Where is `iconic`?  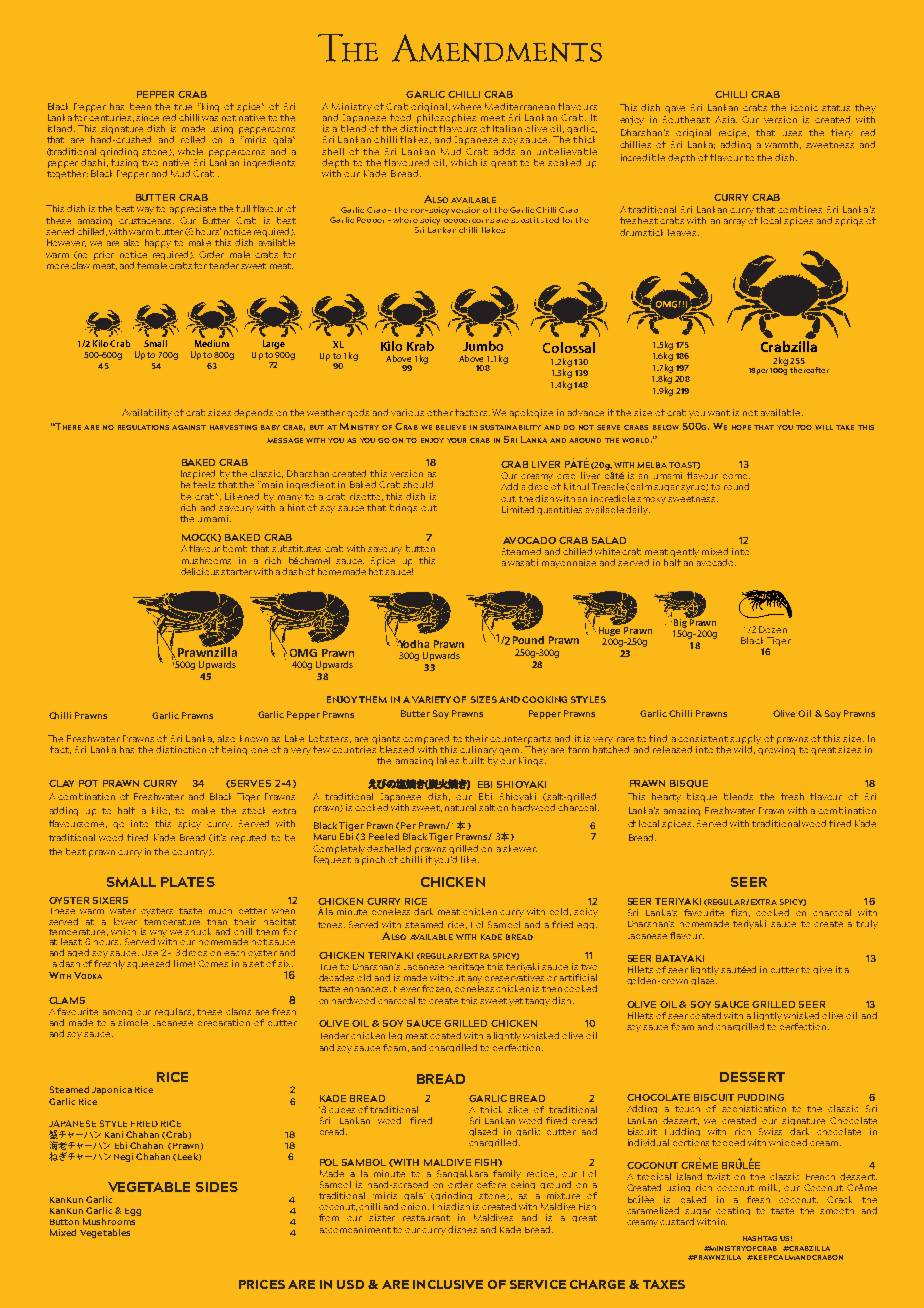
iconic is located at coordinates (804, 107).
